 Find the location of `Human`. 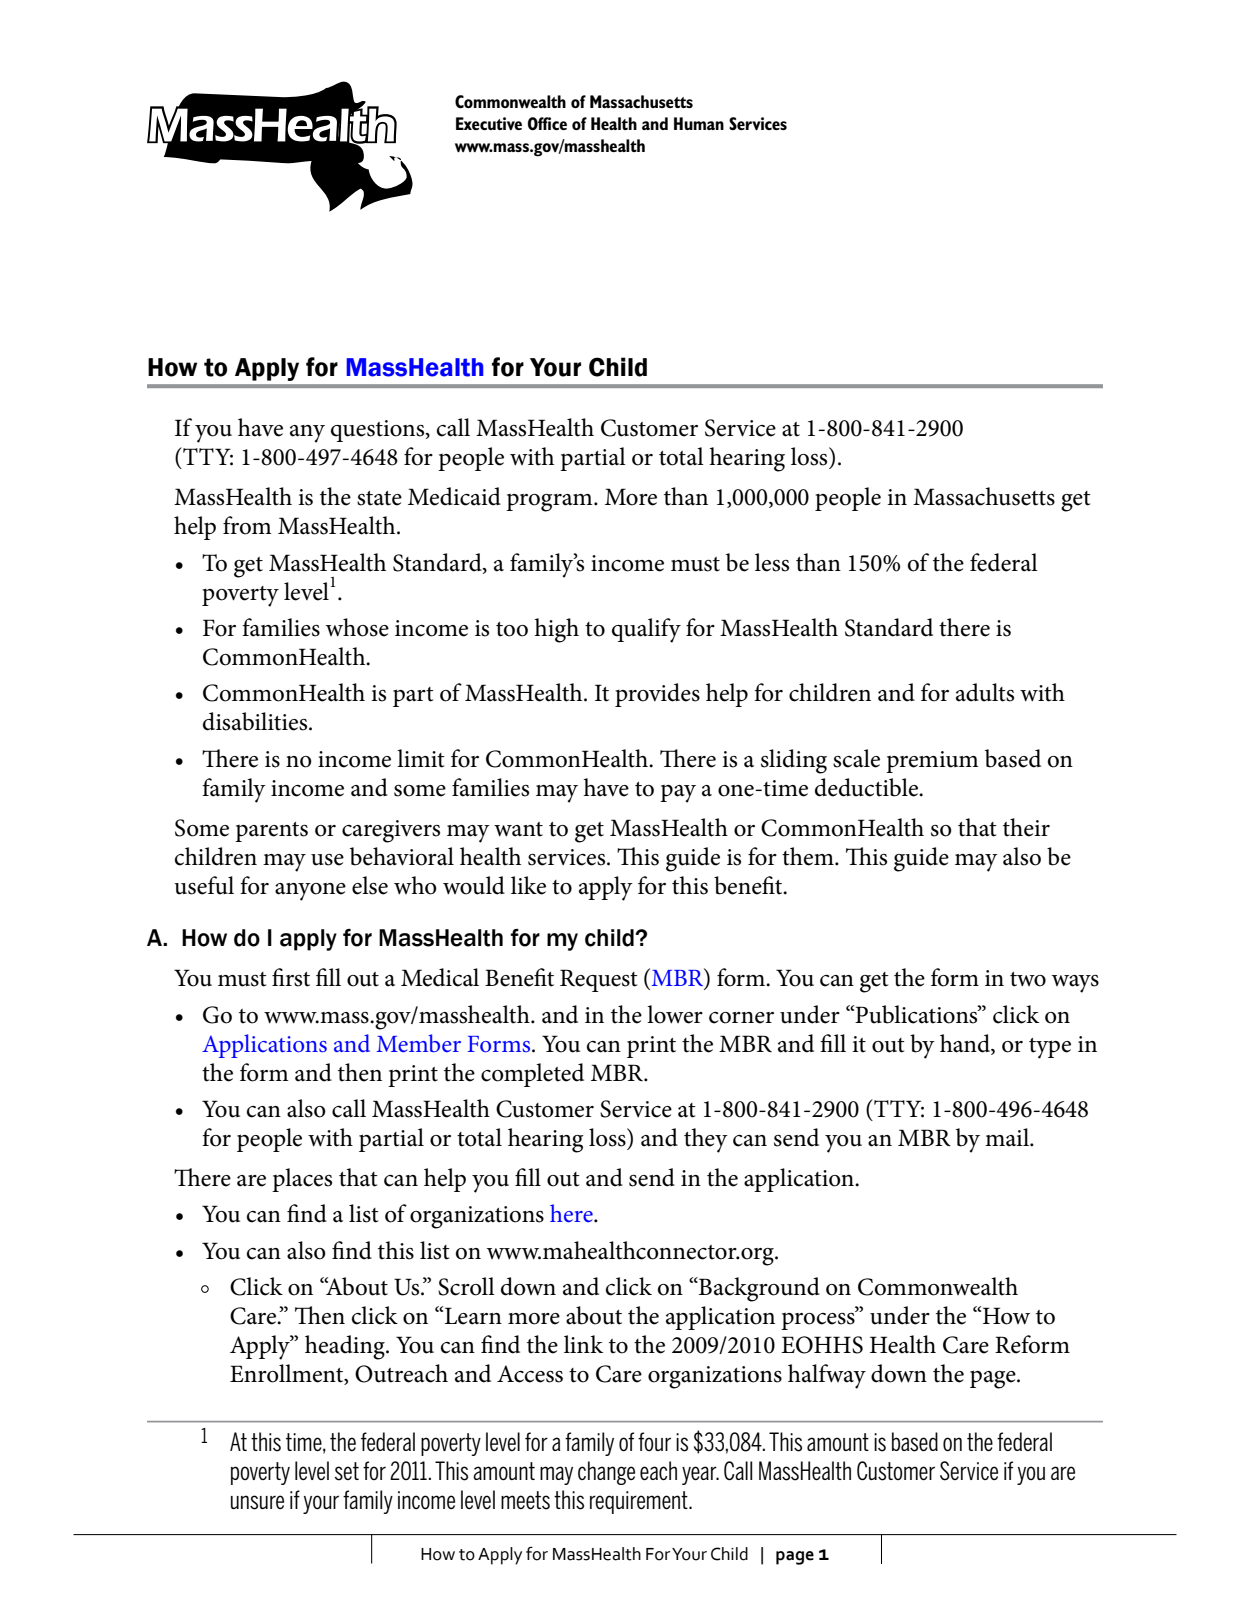

Human is located at coordinates (699, 123).
